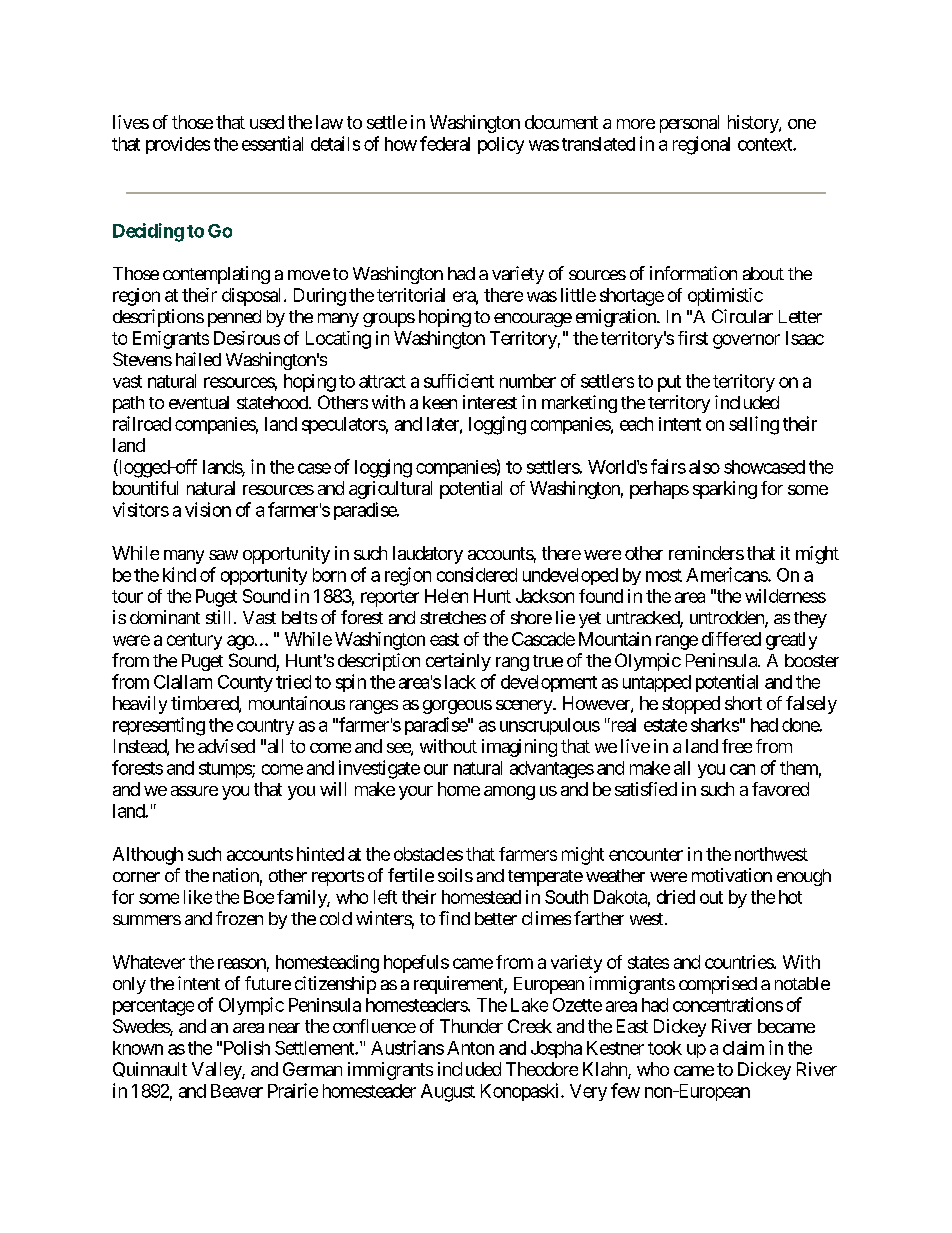 This page has width=952, height=1233. Describe the element at coordinates (220, 617) in the page. I see `still` at that location.
